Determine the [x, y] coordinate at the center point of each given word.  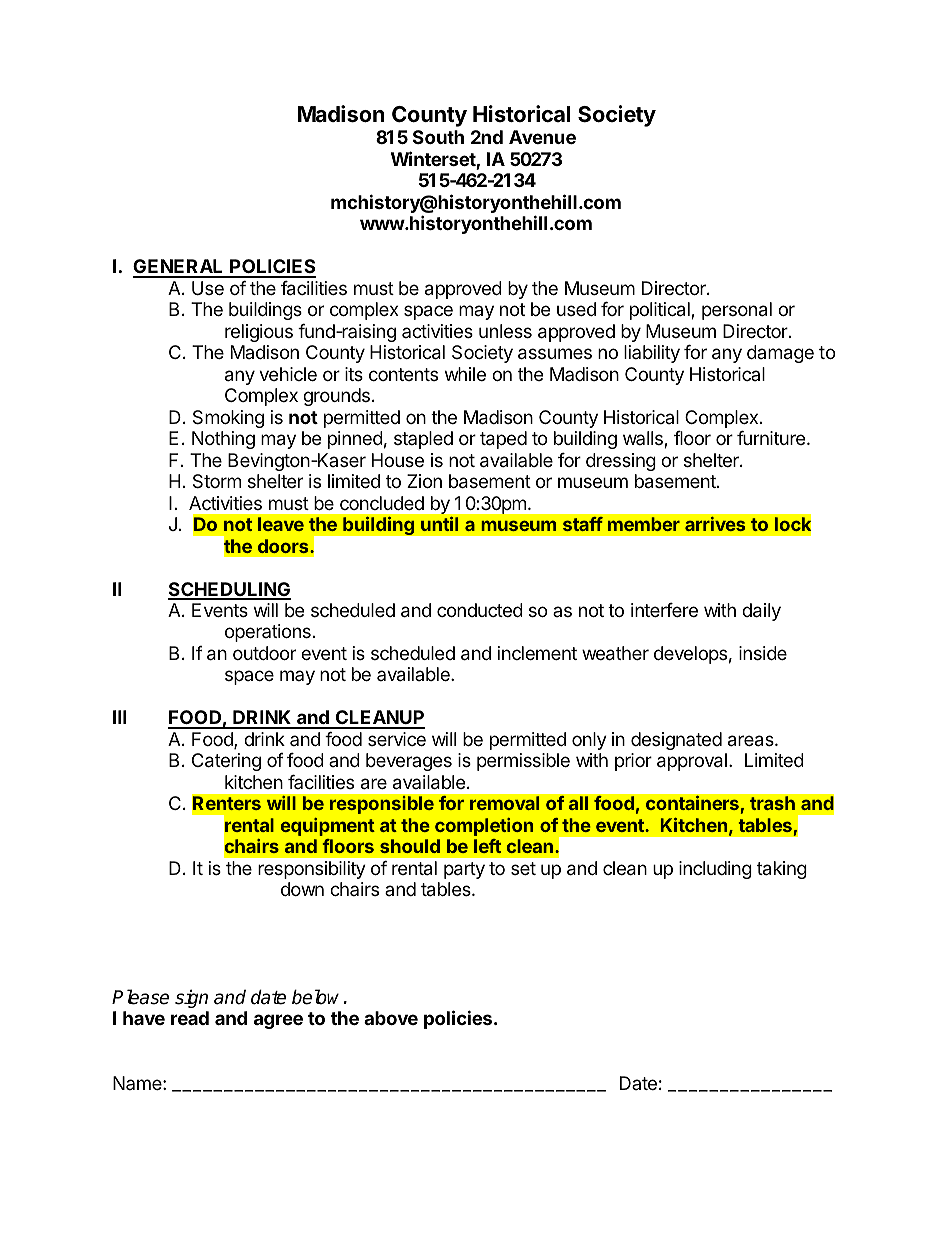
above [391, 1018]
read [190, 1018]
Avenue [542, 137]
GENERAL [179, 268]
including [715, 870]
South [438, 137]
